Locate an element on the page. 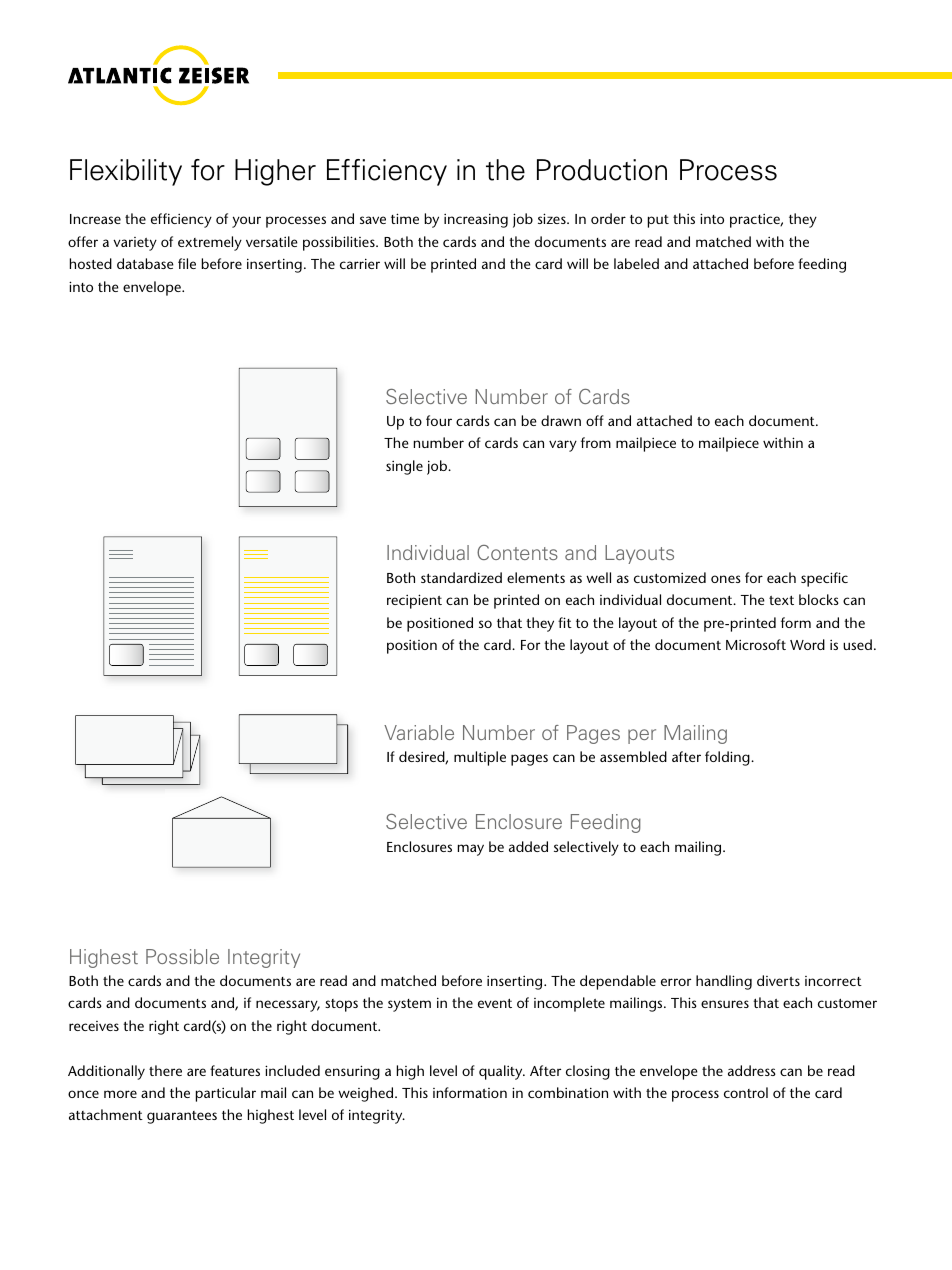 The height and width of the document is (1270, 952). increasing is located at coordinates (476, 220).
